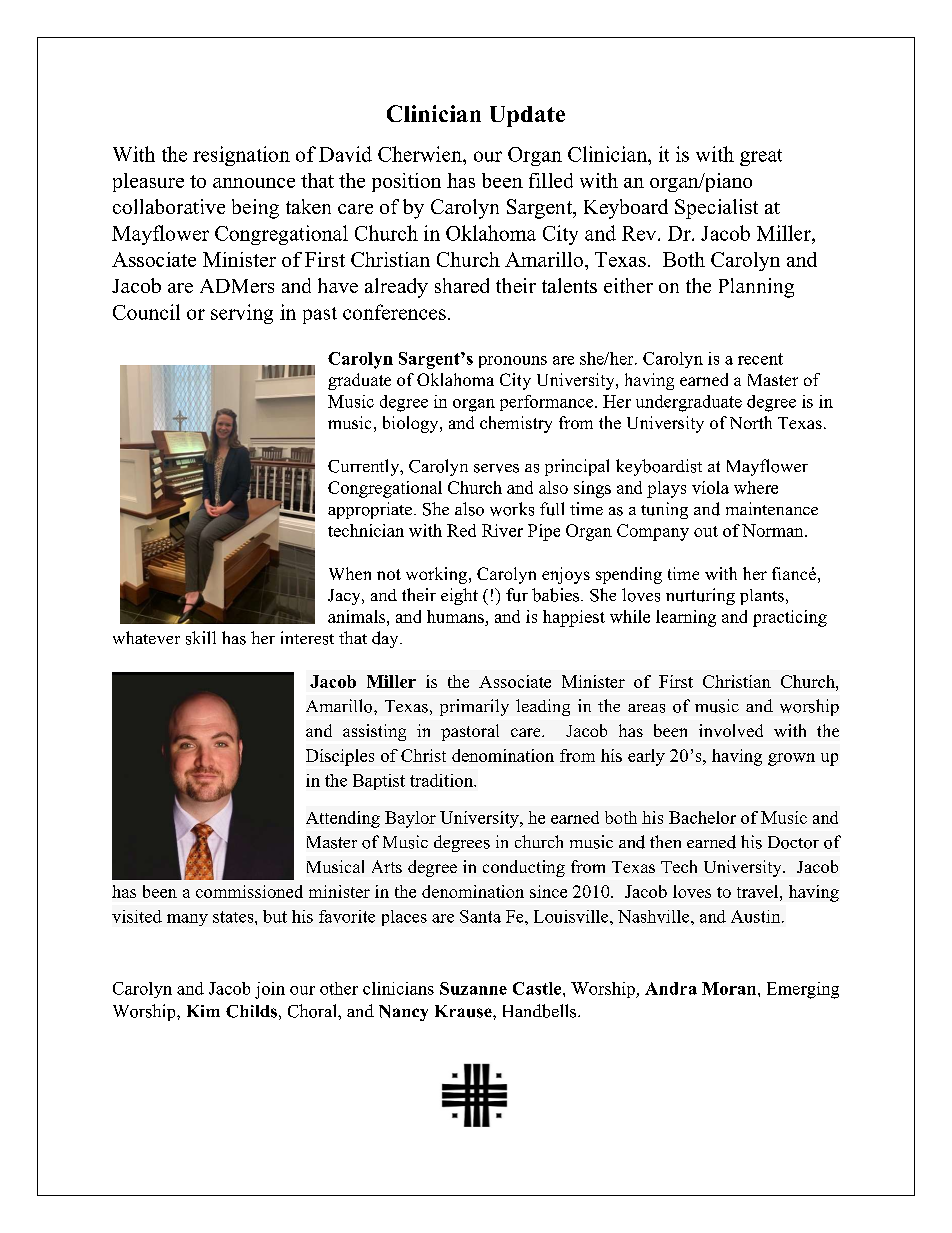 The width and height of the screenshot is (952, 1233). Describe the element at coordinates (761, 157) in the screenshot. I see `great` at that location.
